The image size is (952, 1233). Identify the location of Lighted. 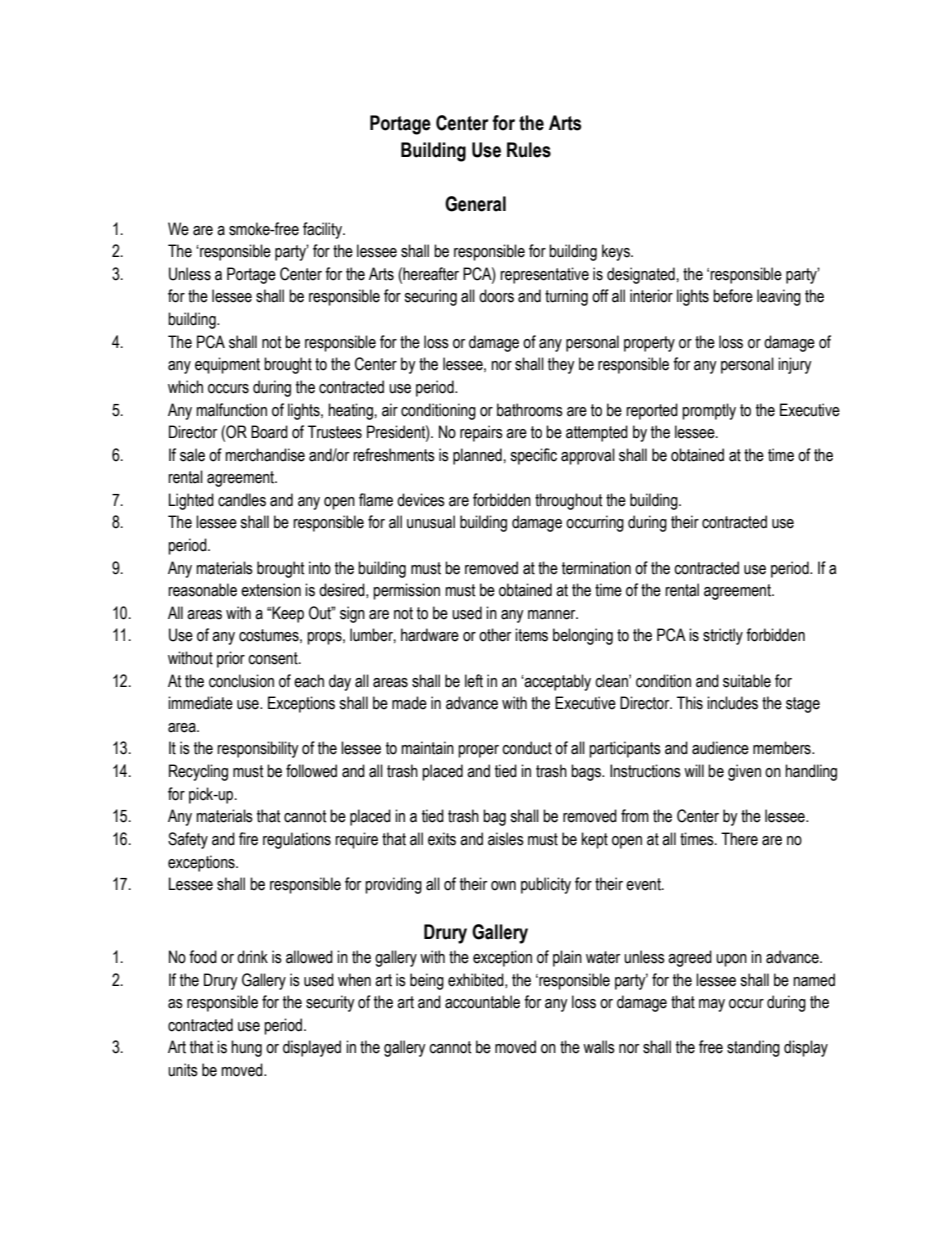
(191, 501).
